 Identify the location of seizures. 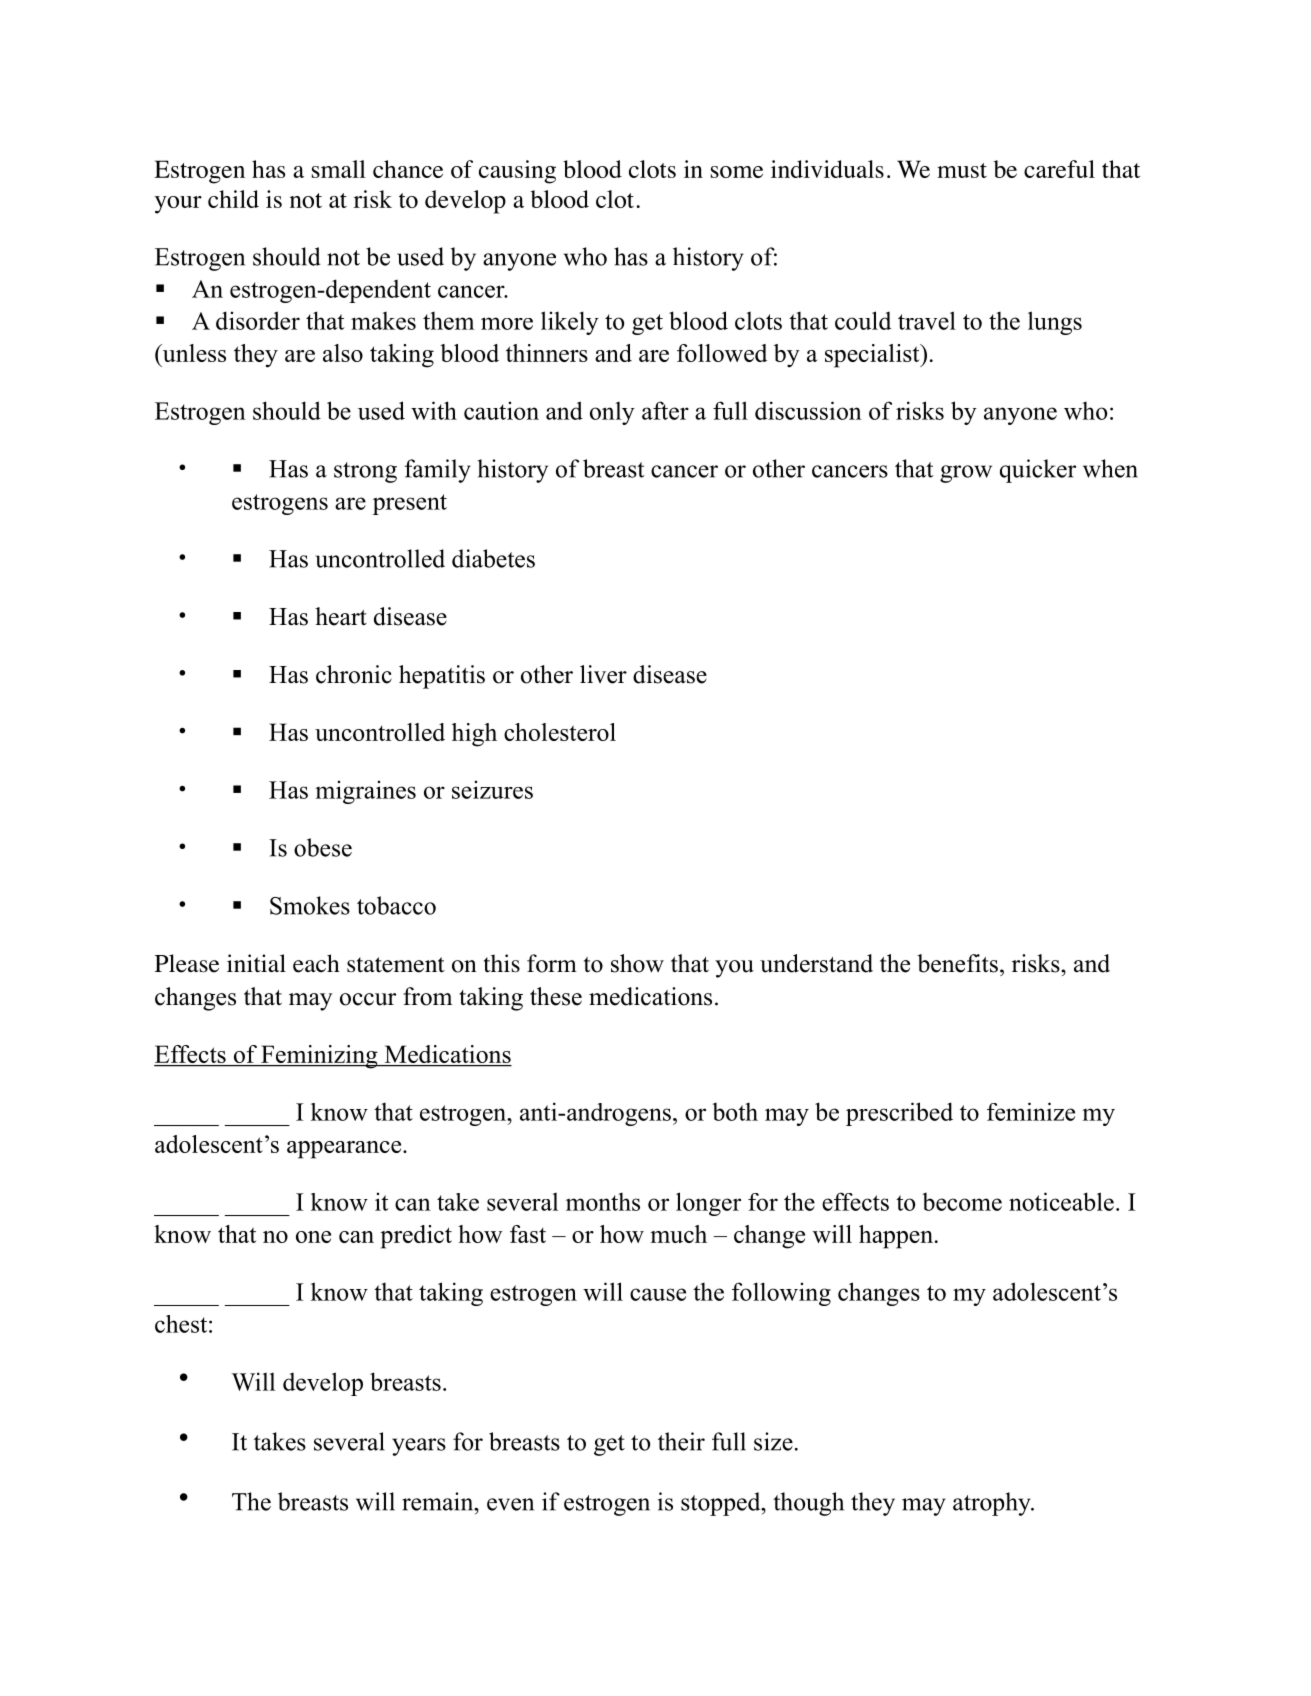
(492, 789).
